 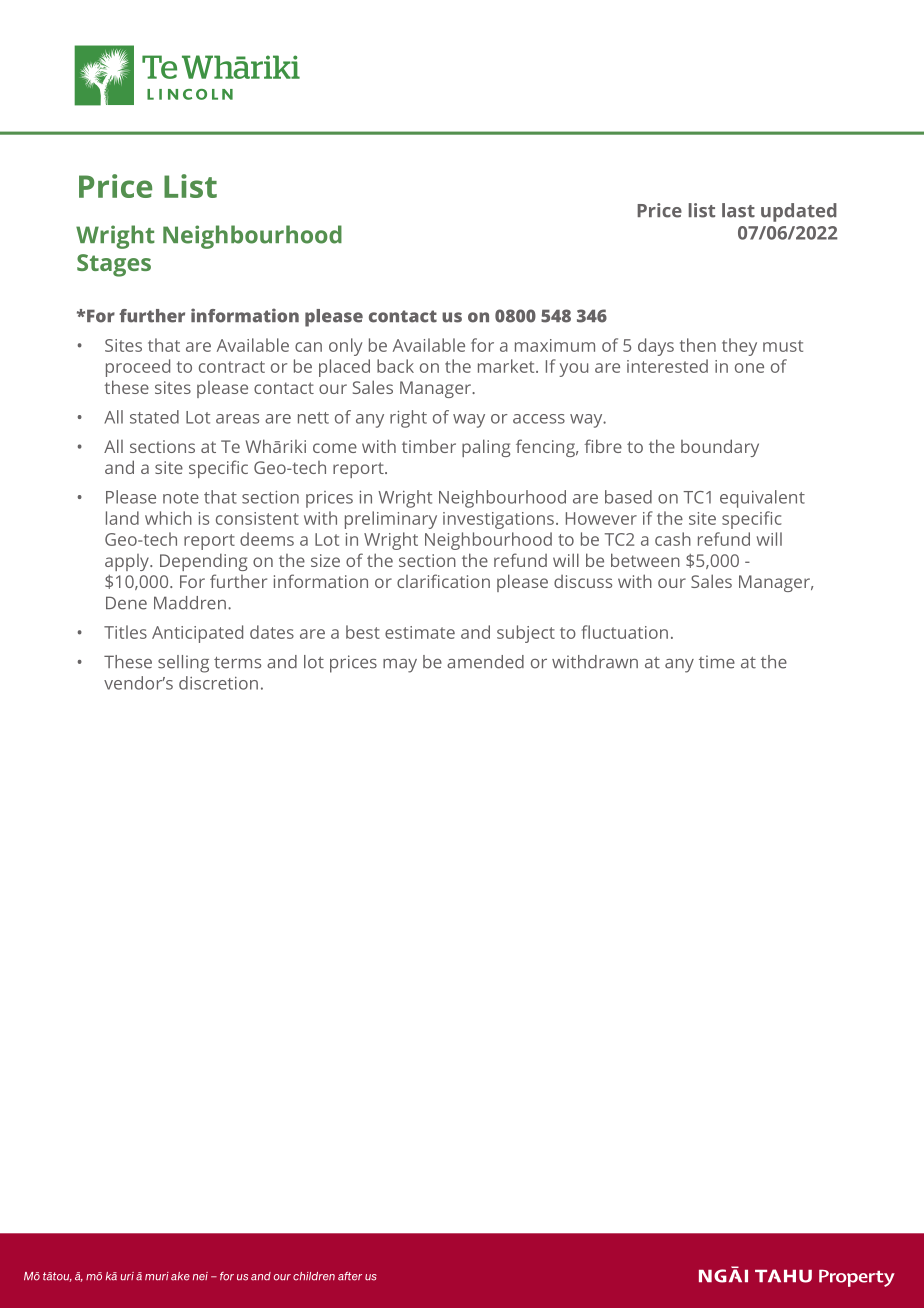 What do you see at coordinates (485, 662) in the image?
I see `amended` at bounding box center [485, 662].
